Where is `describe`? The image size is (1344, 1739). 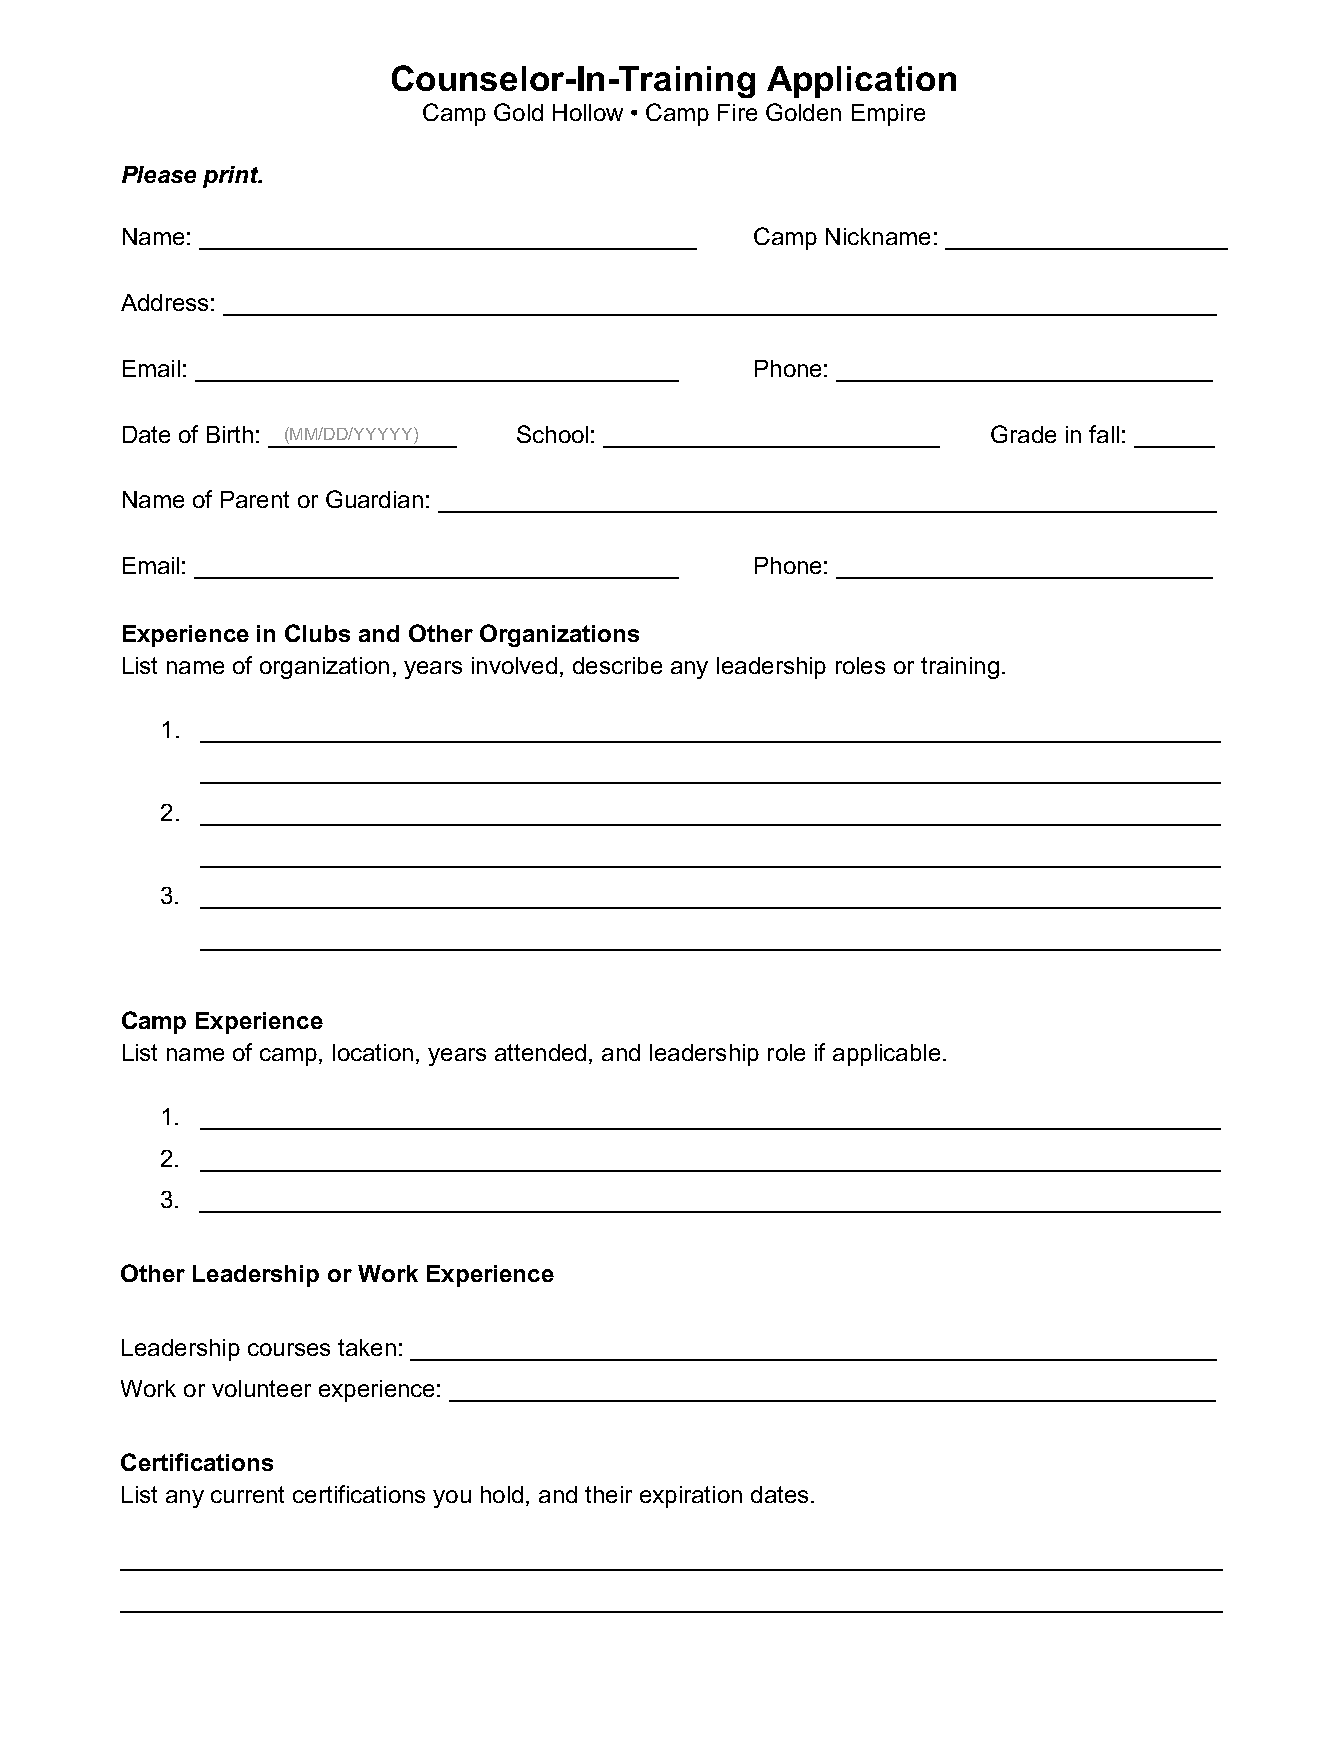 describe is located at coordinates (617, 665).
